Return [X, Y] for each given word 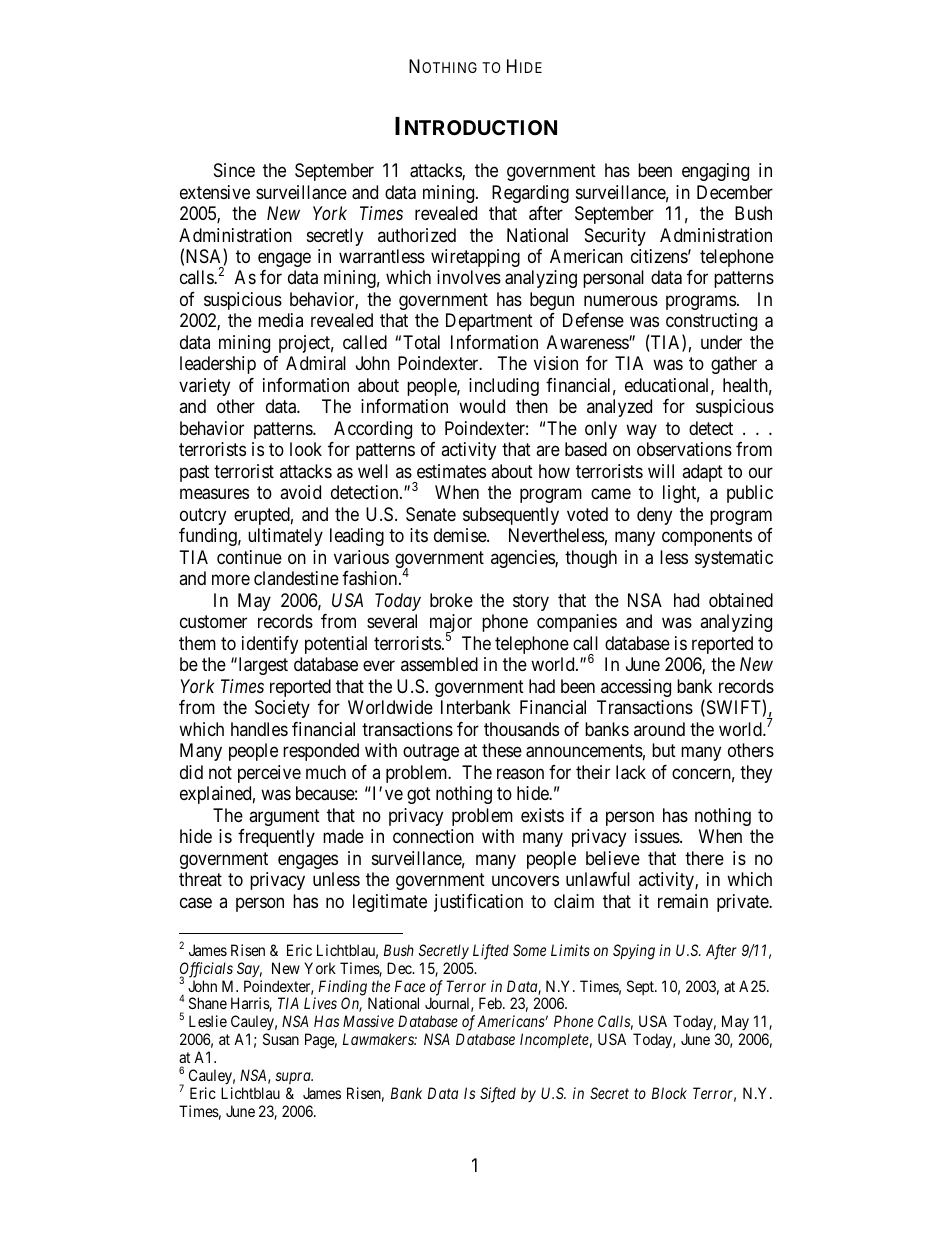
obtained [741, 600]
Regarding [530, 194]
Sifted [498, 1095]
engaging [715, 172]
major [451, 624]
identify [270, 645]
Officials [206, 971]
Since [234, 170]
